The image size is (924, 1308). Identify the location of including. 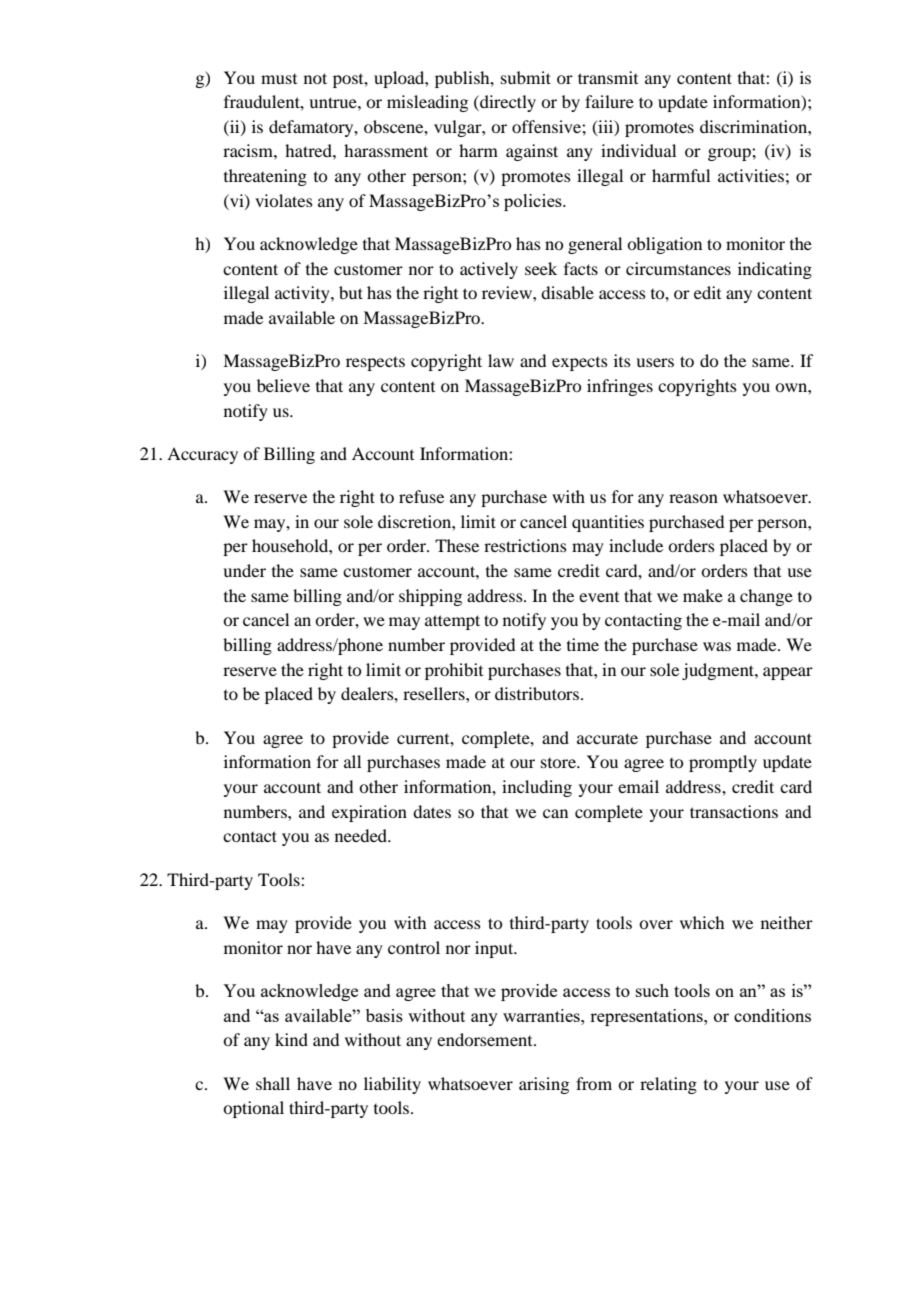
(537, 788).
